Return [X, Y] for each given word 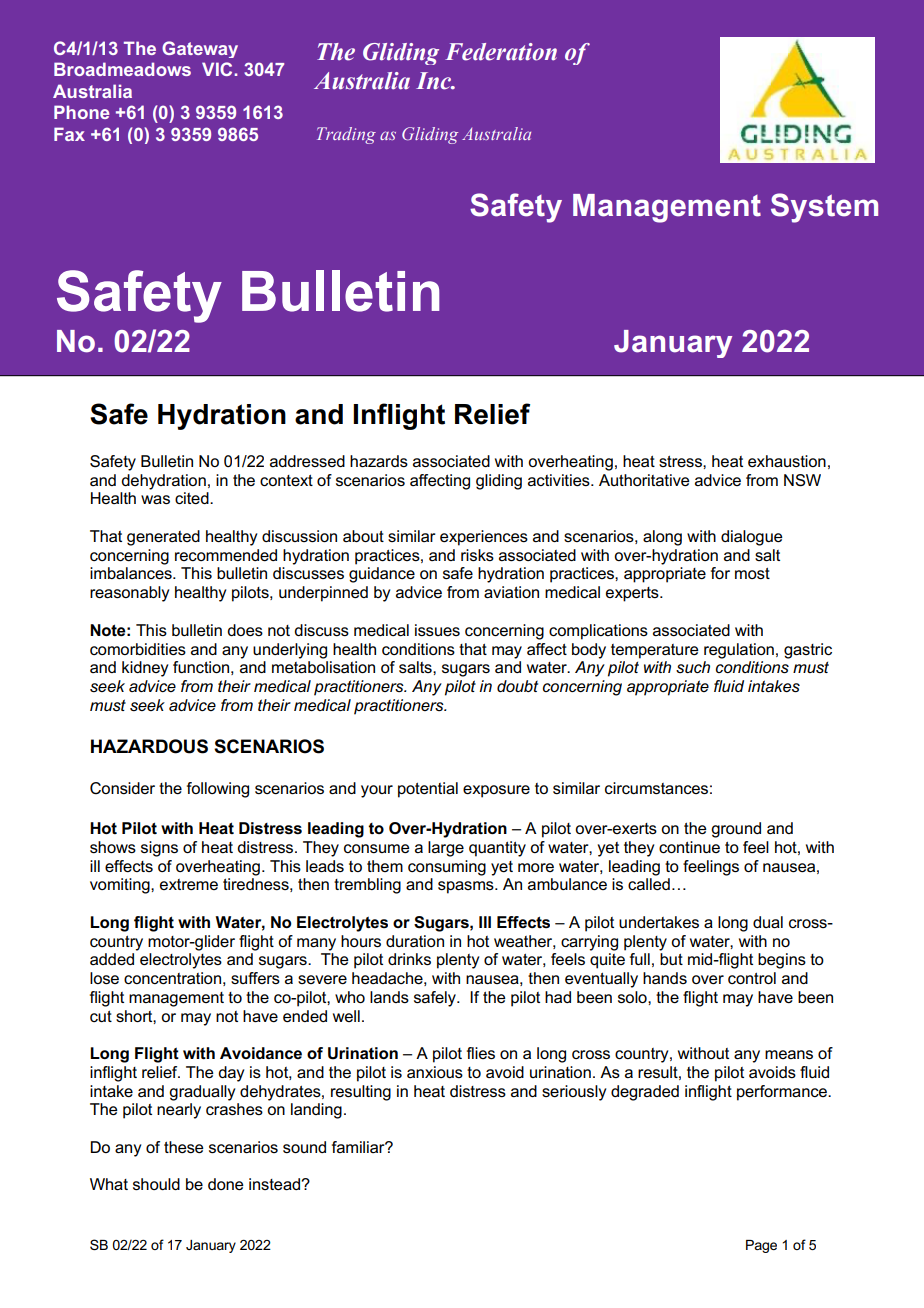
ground [736, 830]
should [156, 1184]
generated [163, 538]
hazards [379, 461]
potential [428, 790]
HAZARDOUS [149, 746]
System [824, 208]
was [155, 499]
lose [104, 978]
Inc [435, 81]
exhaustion [787, 461]
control [752, 978]
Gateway [200, 49]
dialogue [752, 538]
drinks [409, 959]
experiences [484, 538]
